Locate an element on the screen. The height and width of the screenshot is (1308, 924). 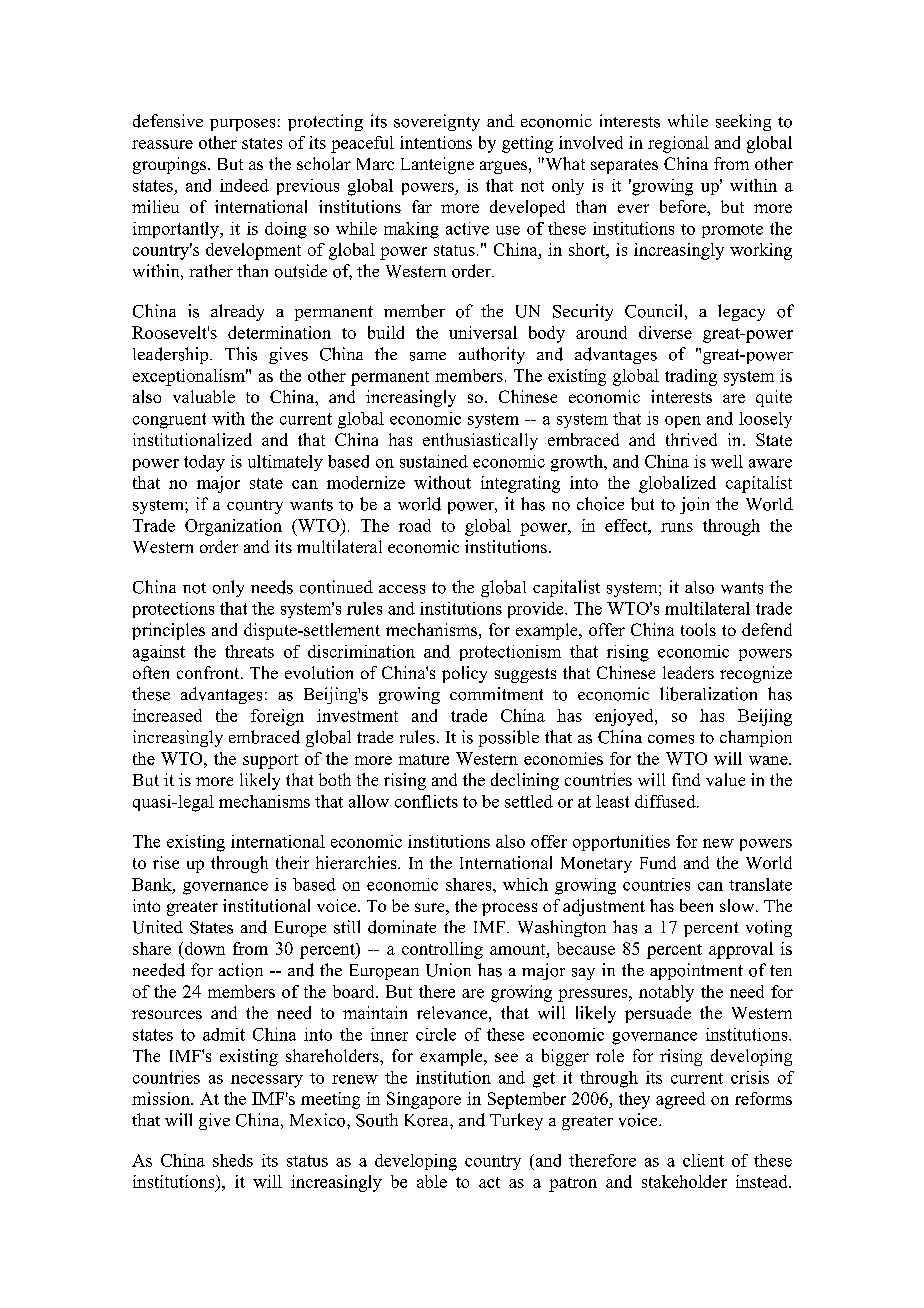
support is located at coordinates (270, 761).
